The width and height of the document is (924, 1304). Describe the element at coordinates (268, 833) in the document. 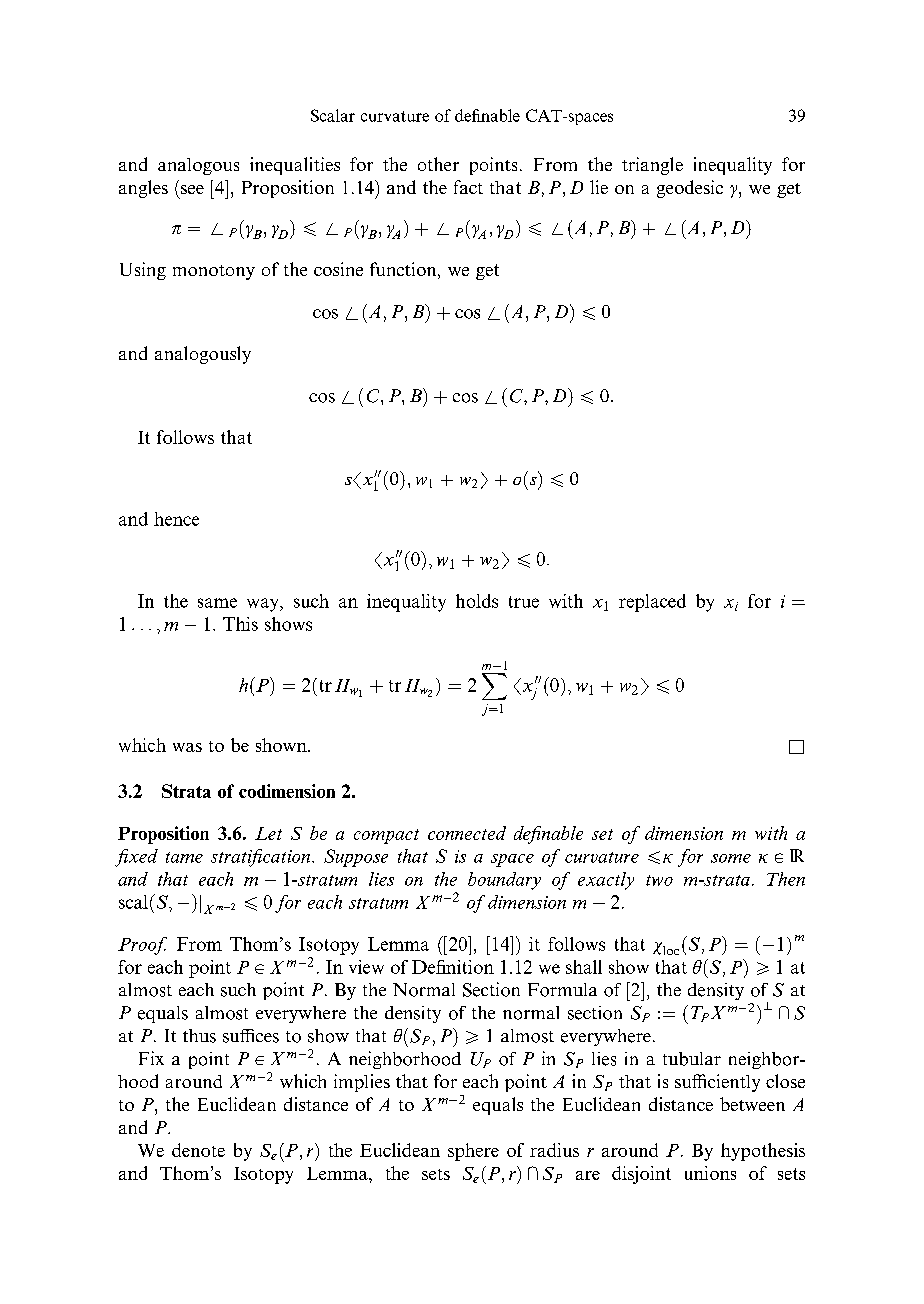

I see `Let` at that location.
